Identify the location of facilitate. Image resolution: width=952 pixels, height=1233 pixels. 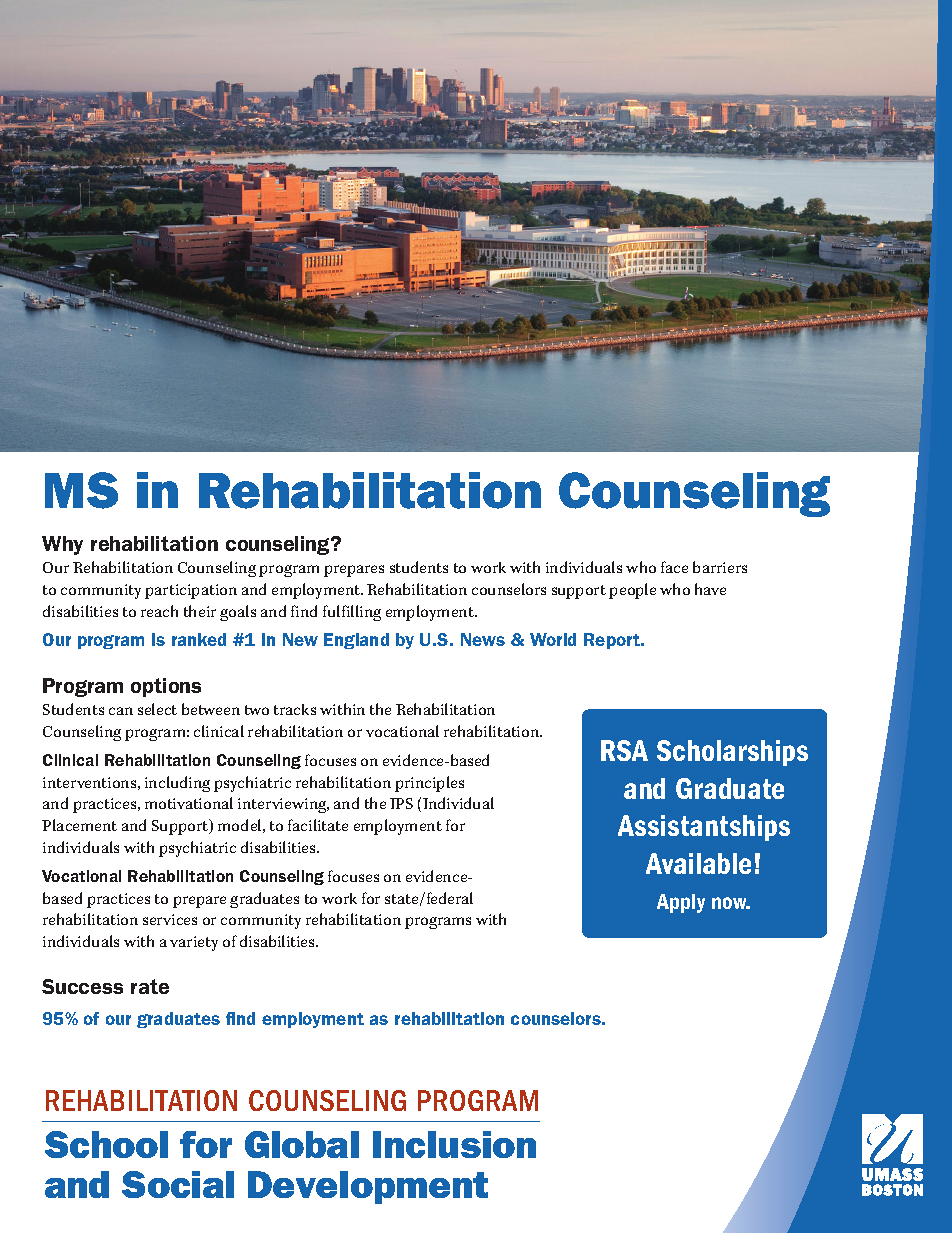
(318, 825).
